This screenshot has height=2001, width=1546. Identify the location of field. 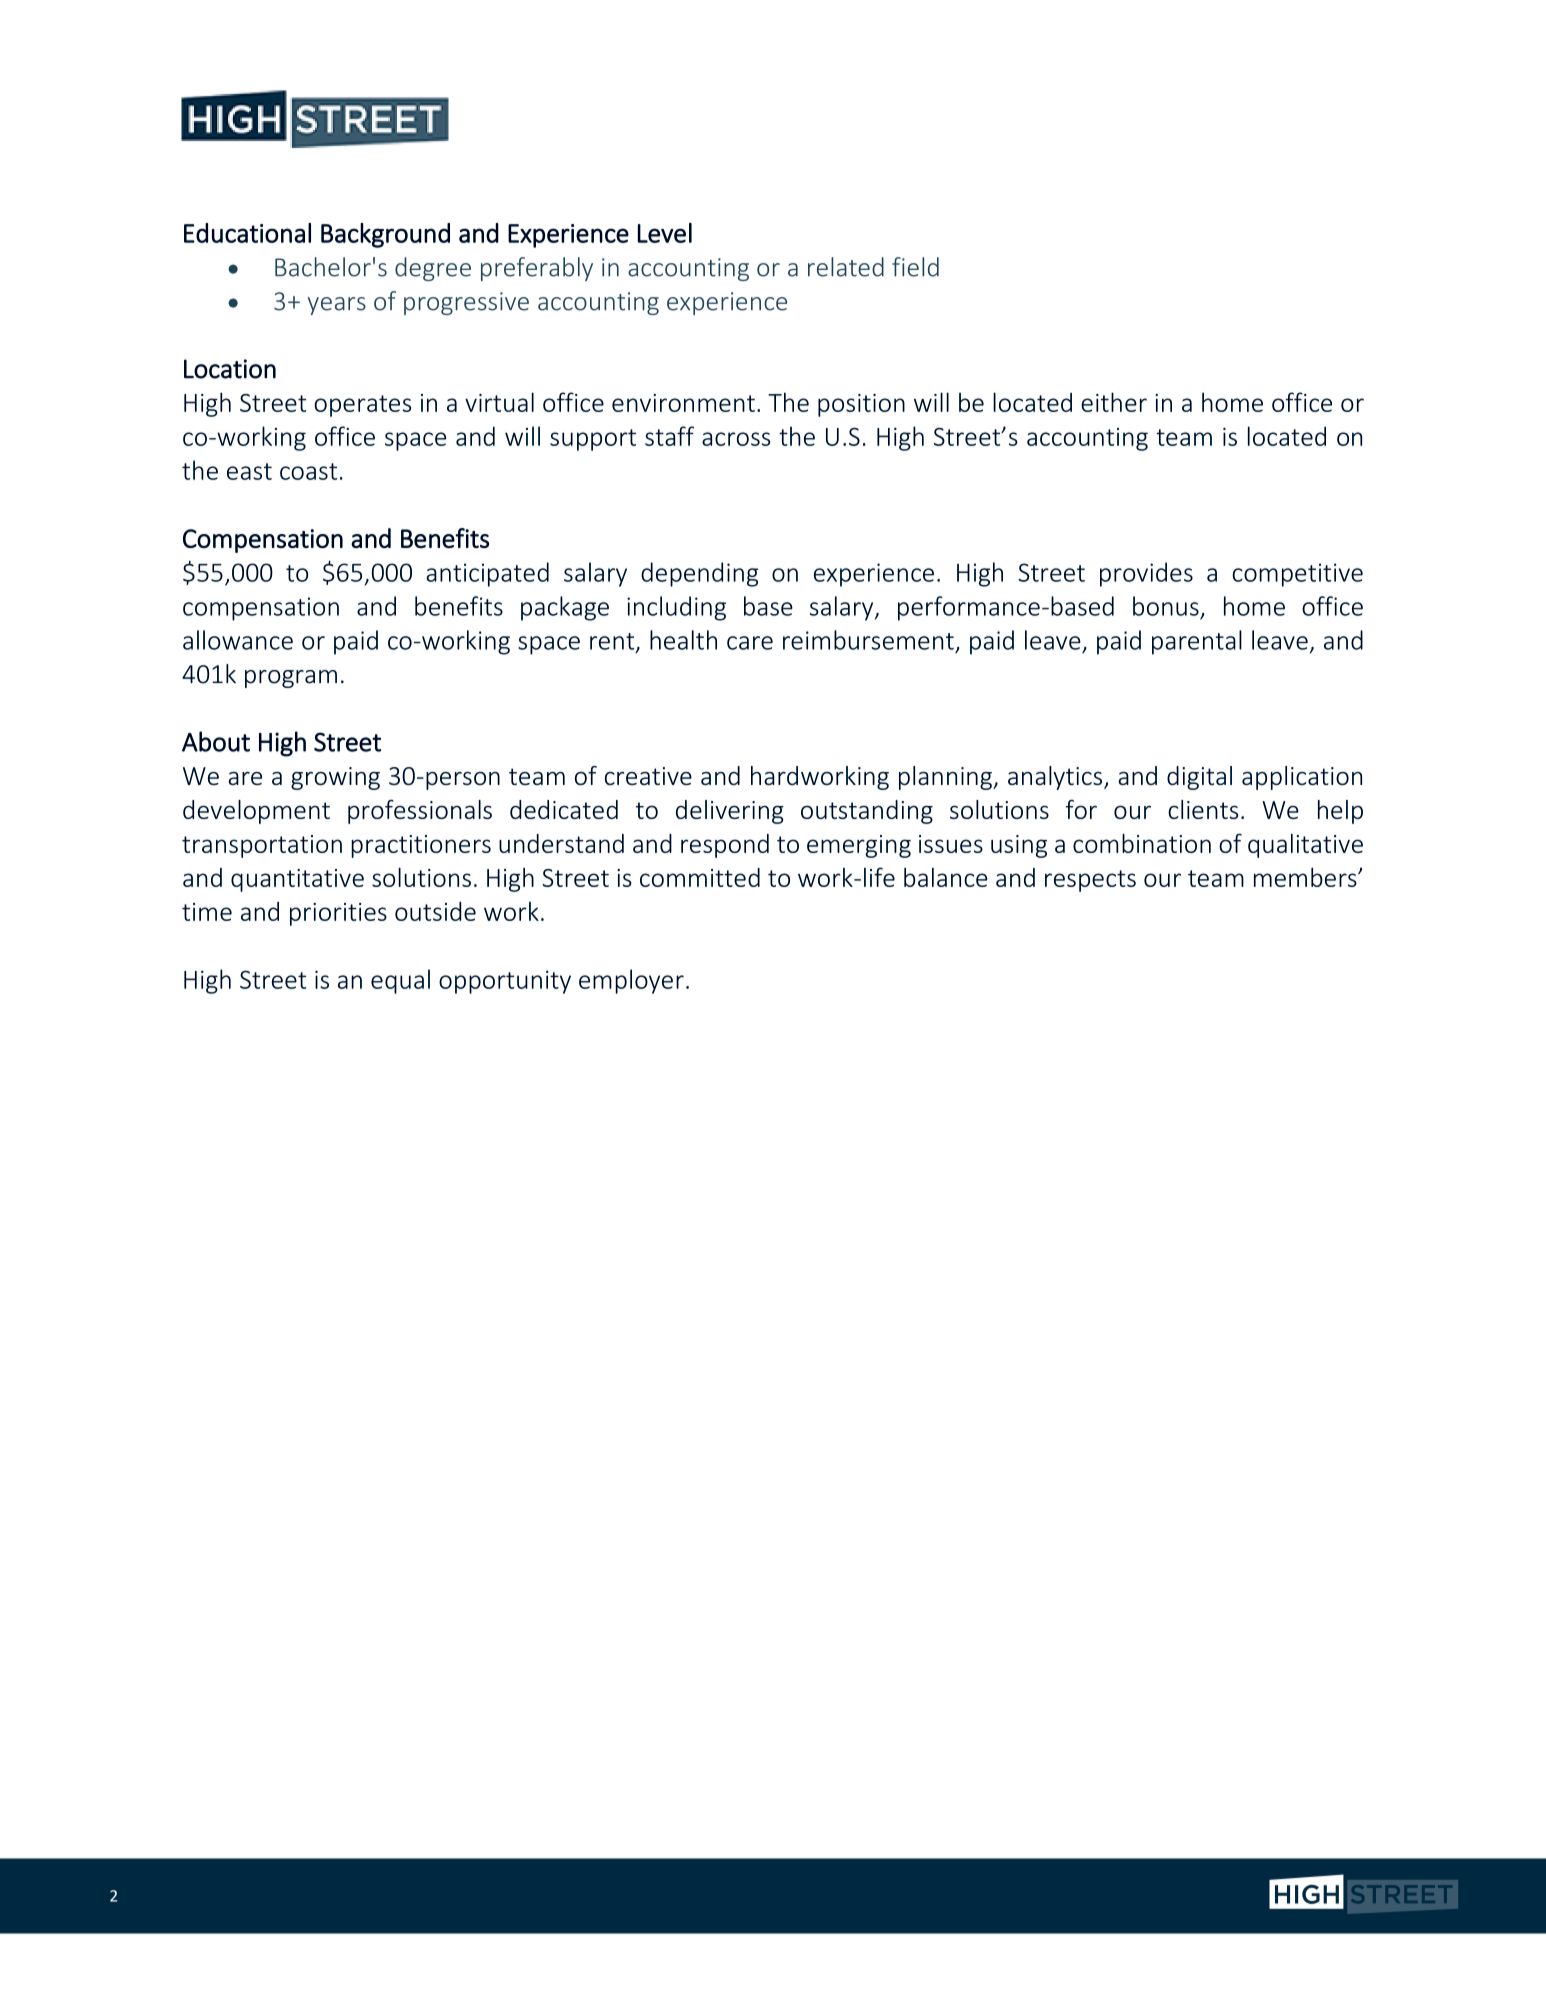
(915, 267).
